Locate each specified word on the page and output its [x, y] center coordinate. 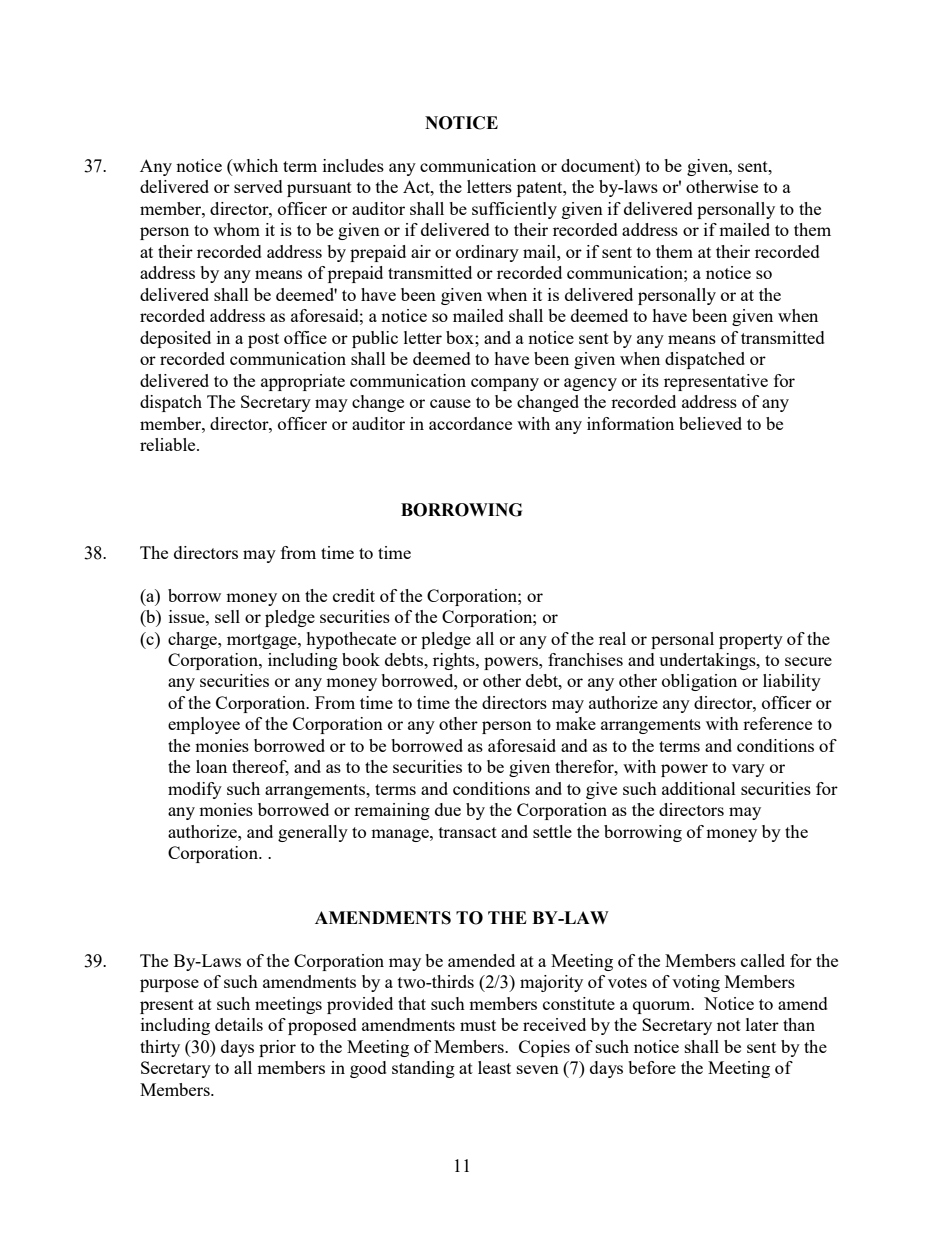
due [448, 809]
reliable [169, 444]
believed [710, 423]
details [239, 1024]
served [258, 186]
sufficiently [514, 210]
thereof [260, 768]
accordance [470, 423]
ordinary [487, 253]
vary [748, 770]
